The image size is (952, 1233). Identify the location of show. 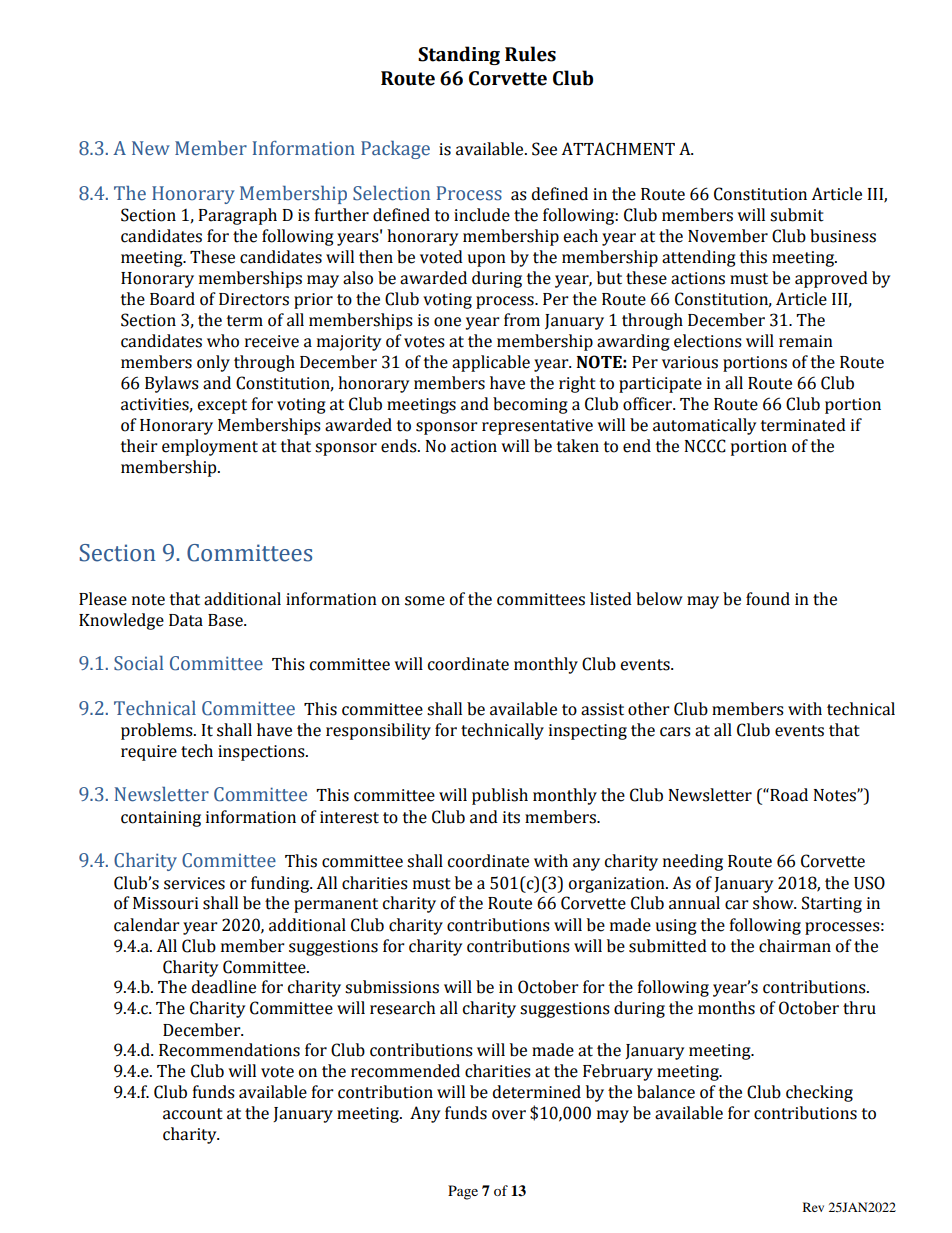
(774, 903).
